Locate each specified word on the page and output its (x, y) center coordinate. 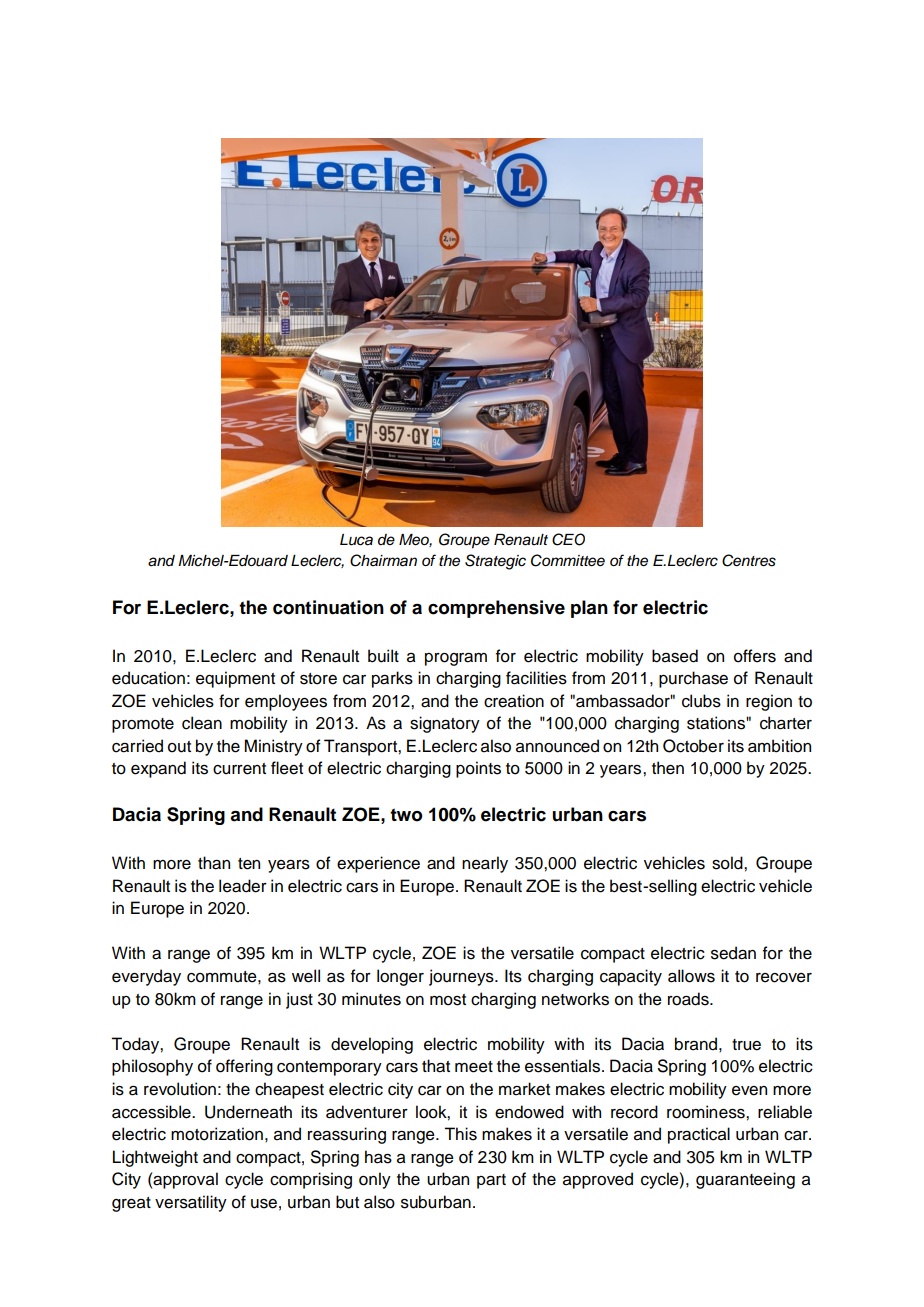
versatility (191, 1203)
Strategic (495, 562)
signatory (445, 724)
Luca (356, 540)
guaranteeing (745, 1180)
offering (244, 1067)
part (491, 1181)
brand (696, 1044)
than (214, 863)
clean (202, 723)
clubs (701, 701)
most (448, 1000)
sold (728, 863)
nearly (485, 864)
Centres (749, 560)
